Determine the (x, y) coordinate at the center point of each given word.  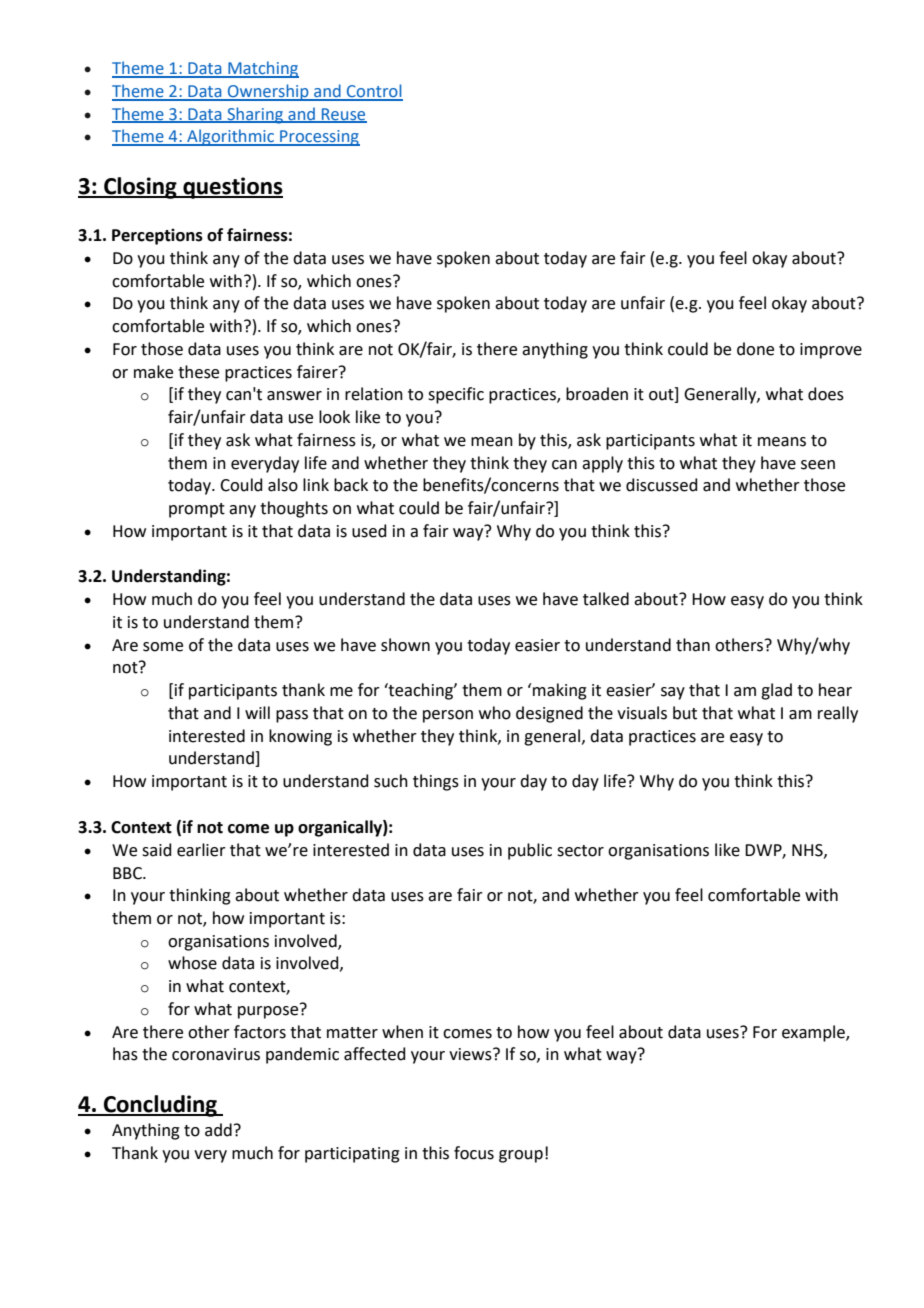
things (436, 782)
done (755, 349)
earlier (201, 850)
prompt (197, 510)
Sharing (255, 115)
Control (374, 92)
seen (818, 465)
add (218, 1130)
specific (456, 395)
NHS (808, 851)
